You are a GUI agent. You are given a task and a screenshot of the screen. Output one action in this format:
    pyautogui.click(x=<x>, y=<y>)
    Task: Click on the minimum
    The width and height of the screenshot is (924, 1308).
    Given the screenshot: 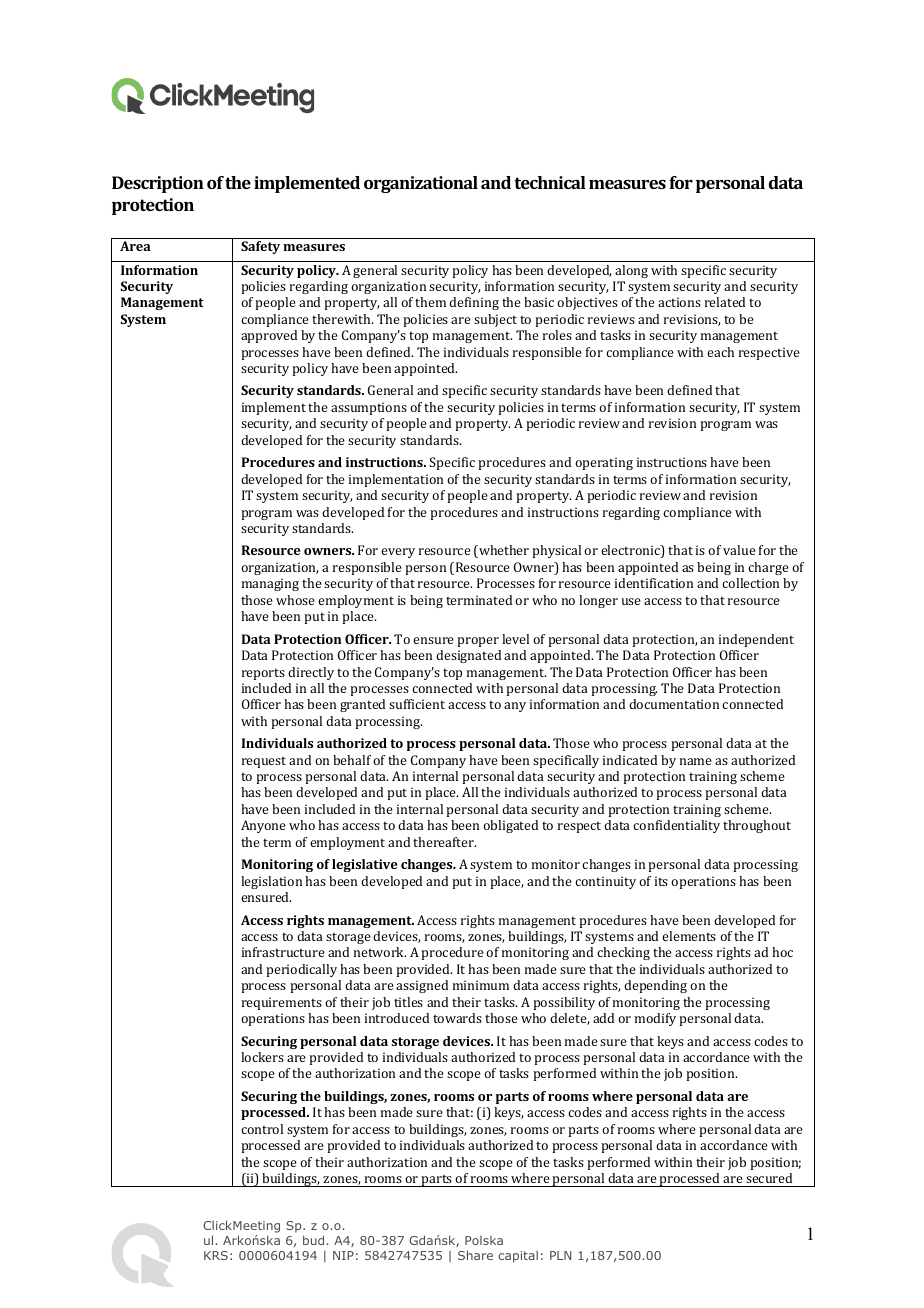 What is the action you would take?
    pyautogui.click(x=481, y=985)
